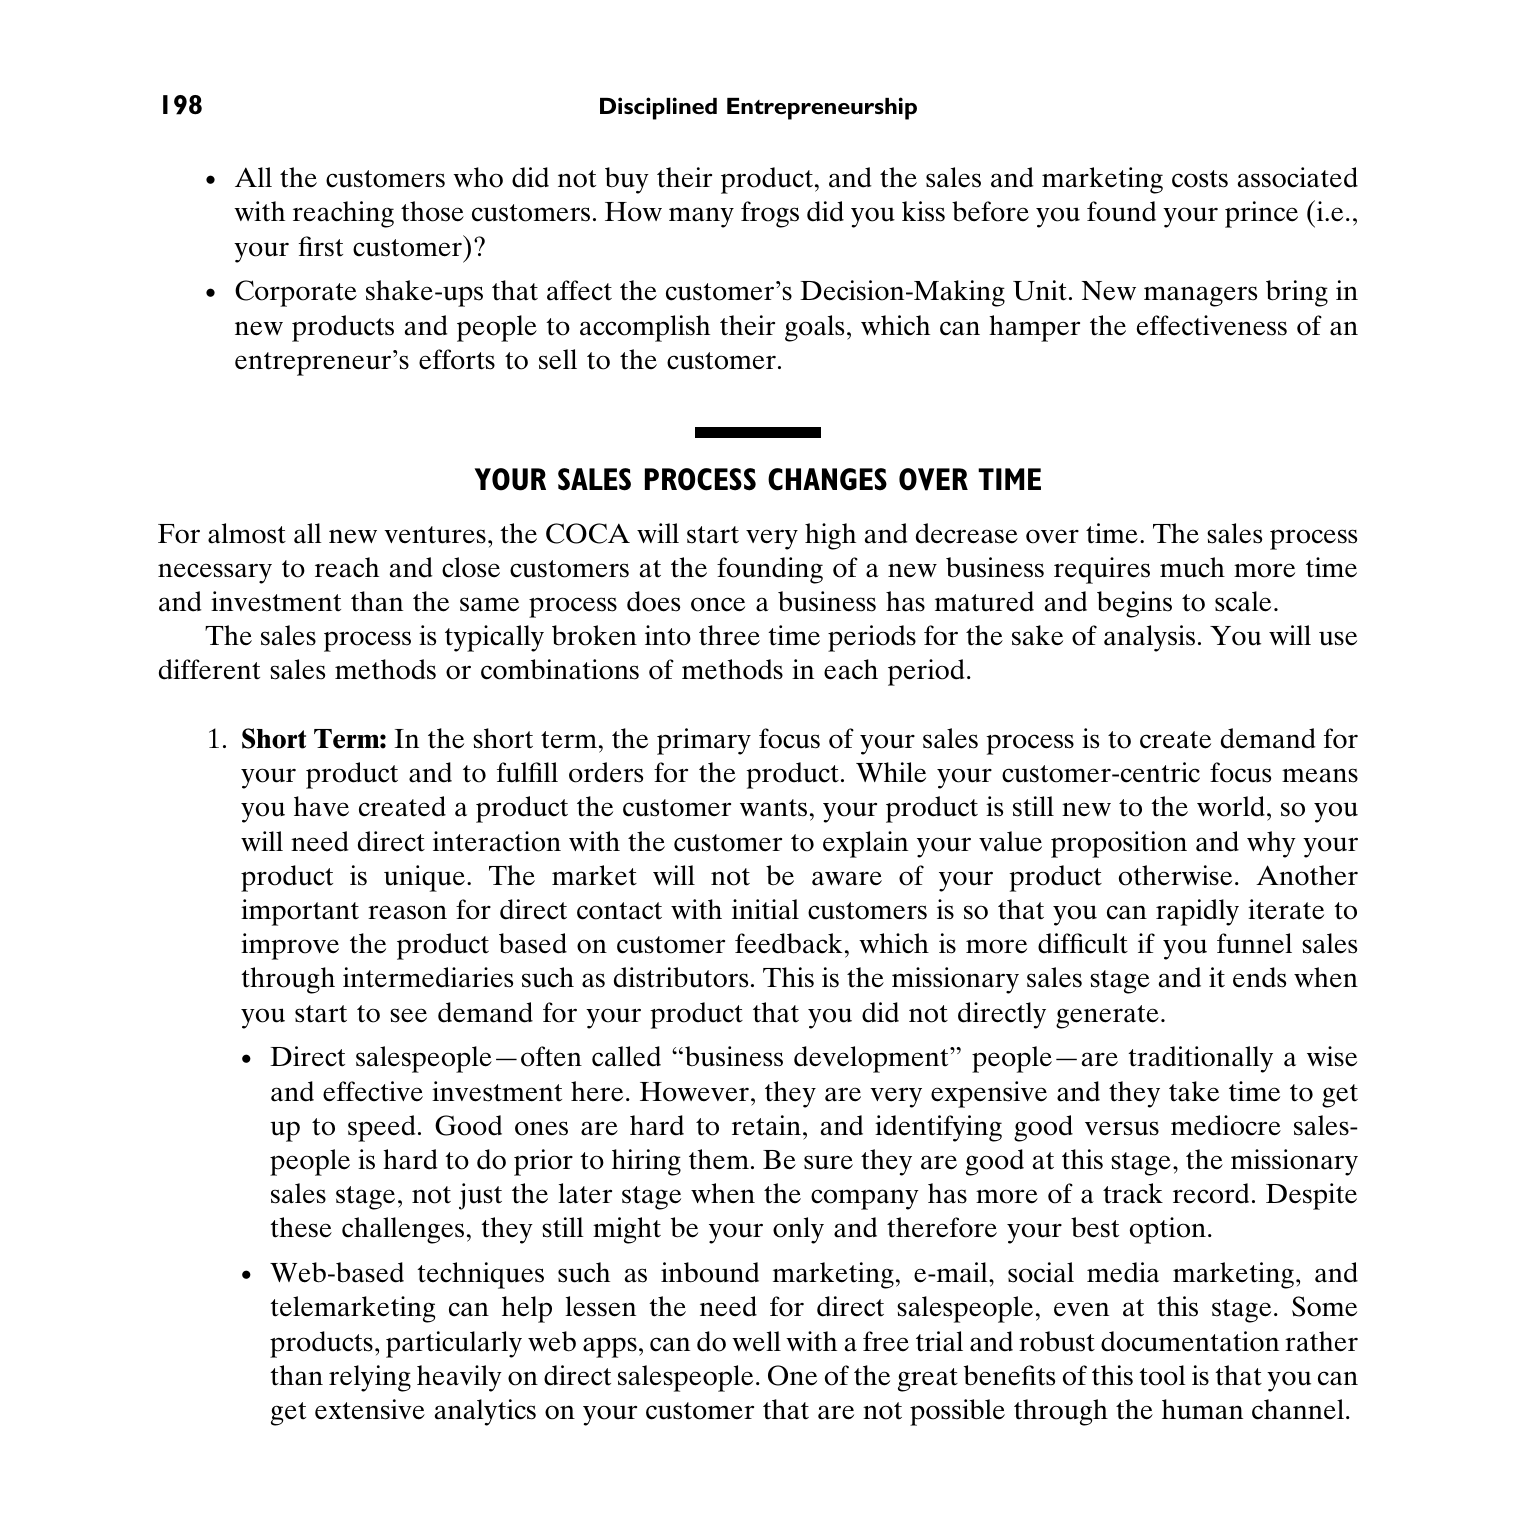 This image has height=1522, width=1522. Describe the element at coordinates (770, 214) in the image. I see `frogs` at that location.
